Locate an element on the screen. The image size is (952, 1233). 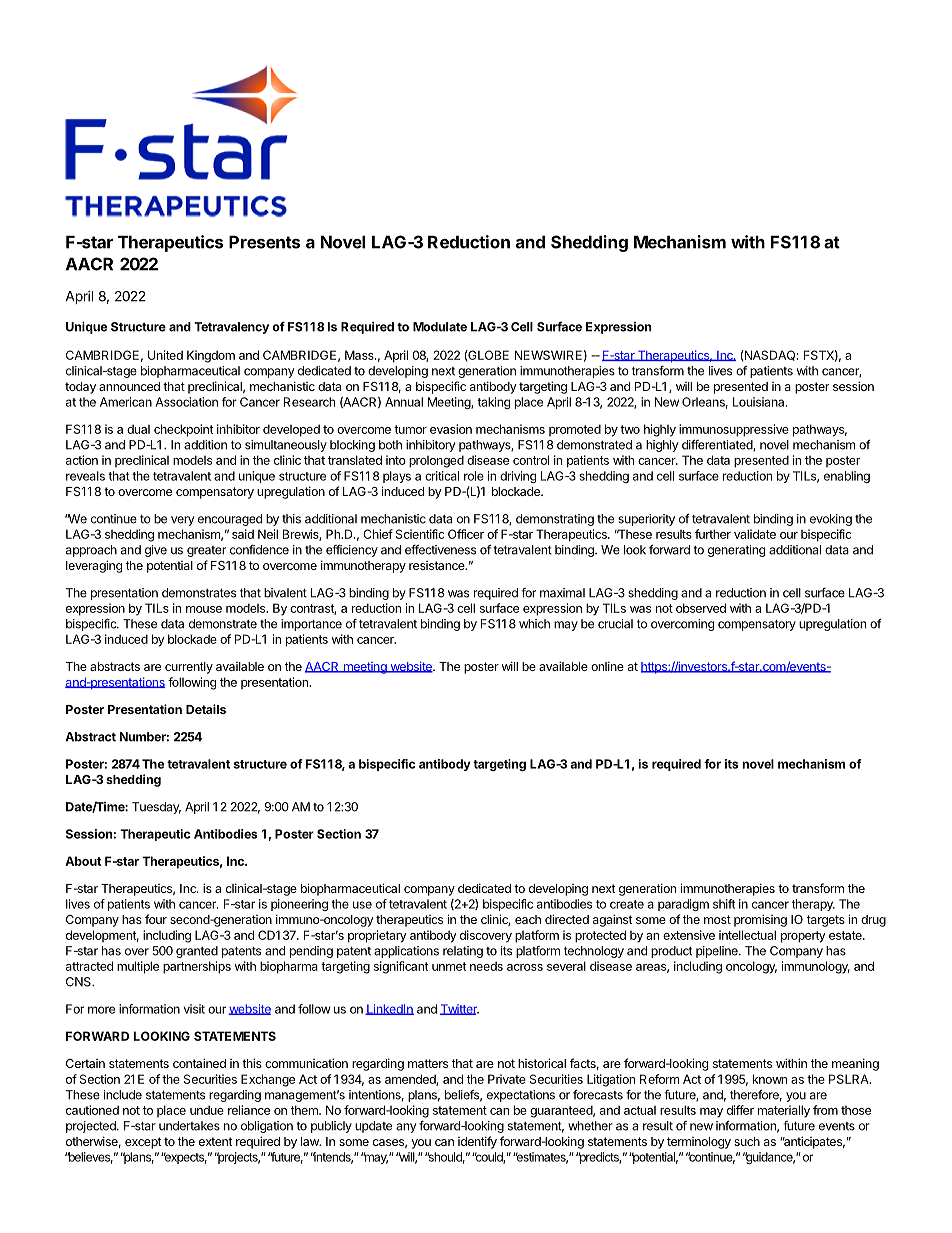
Tuesday is located at coordinates (156, 808).
